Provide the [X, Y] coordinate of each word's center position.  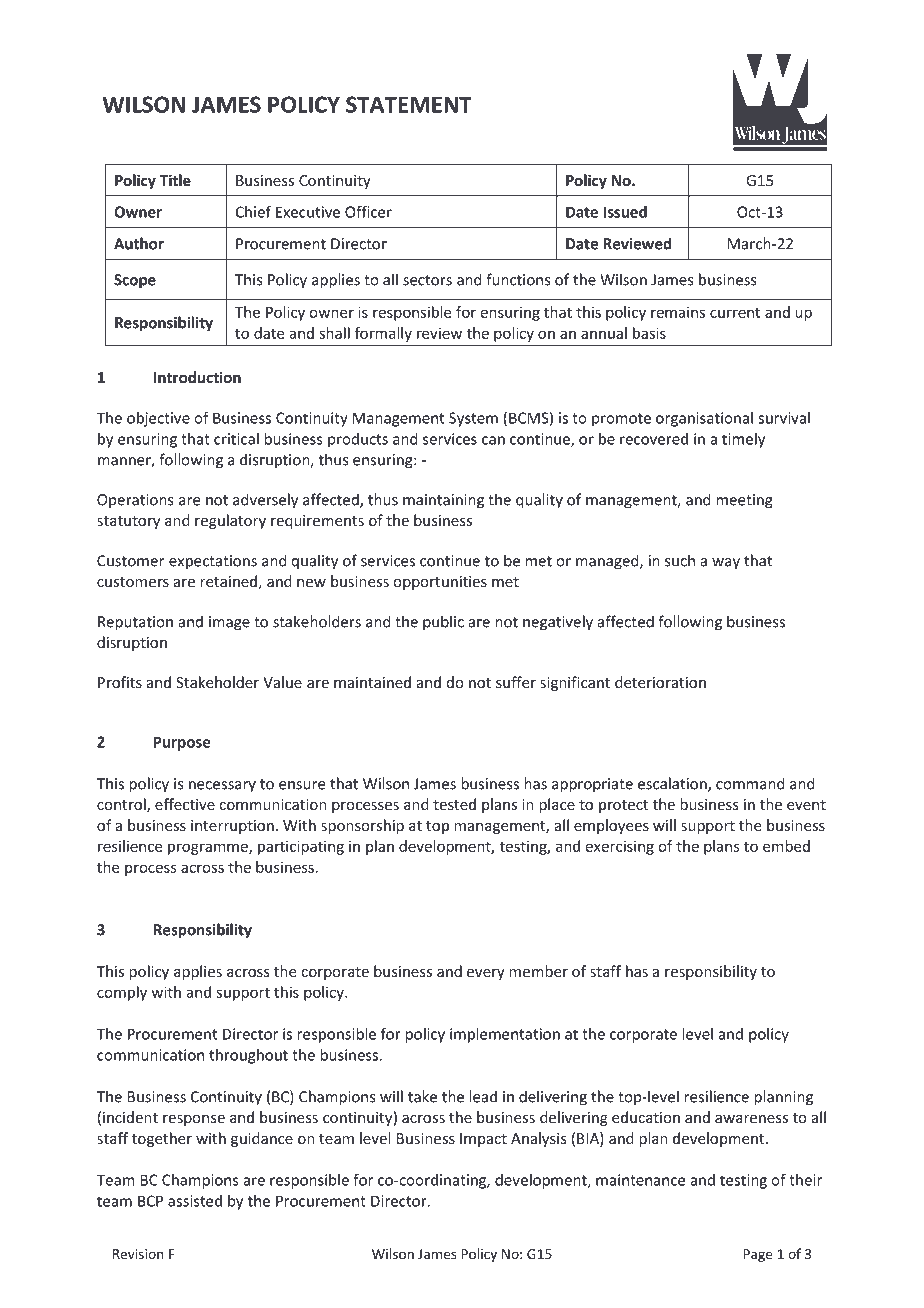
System [473, 419]
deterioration [660, 682]
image [229, 623]
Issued [625, 212]
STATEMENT [409, 104]
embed [786, 846]
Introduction [197, 377]
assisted [195, 1201]
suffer [516, 682]
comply [122, 993]
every [486, 974]
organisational [704, 419]
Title [175, 180]
